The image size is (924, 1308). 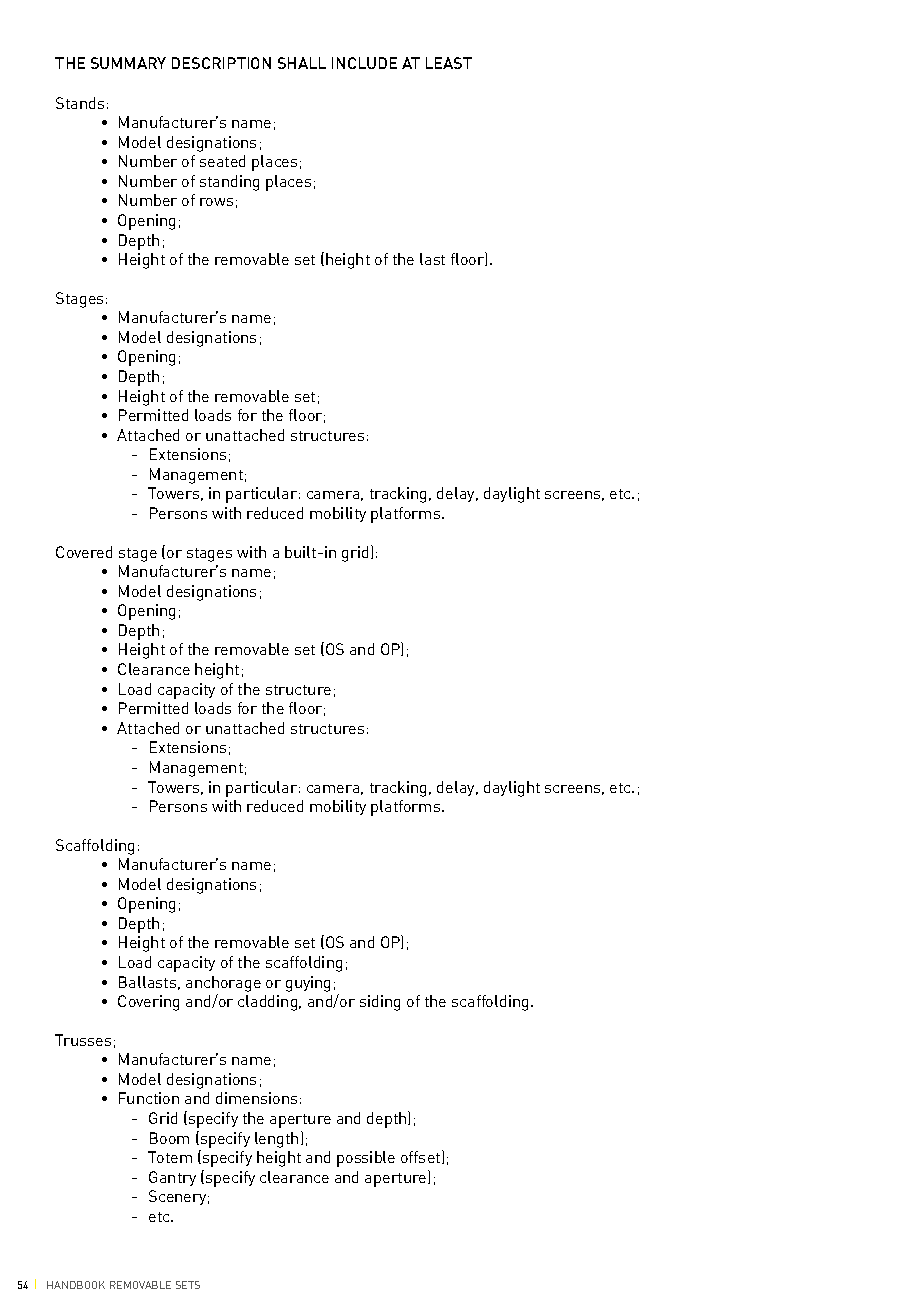 What do you see at coordinates (276, 1140) in the document?
I see `length` at bounding box center [276, 1140].
